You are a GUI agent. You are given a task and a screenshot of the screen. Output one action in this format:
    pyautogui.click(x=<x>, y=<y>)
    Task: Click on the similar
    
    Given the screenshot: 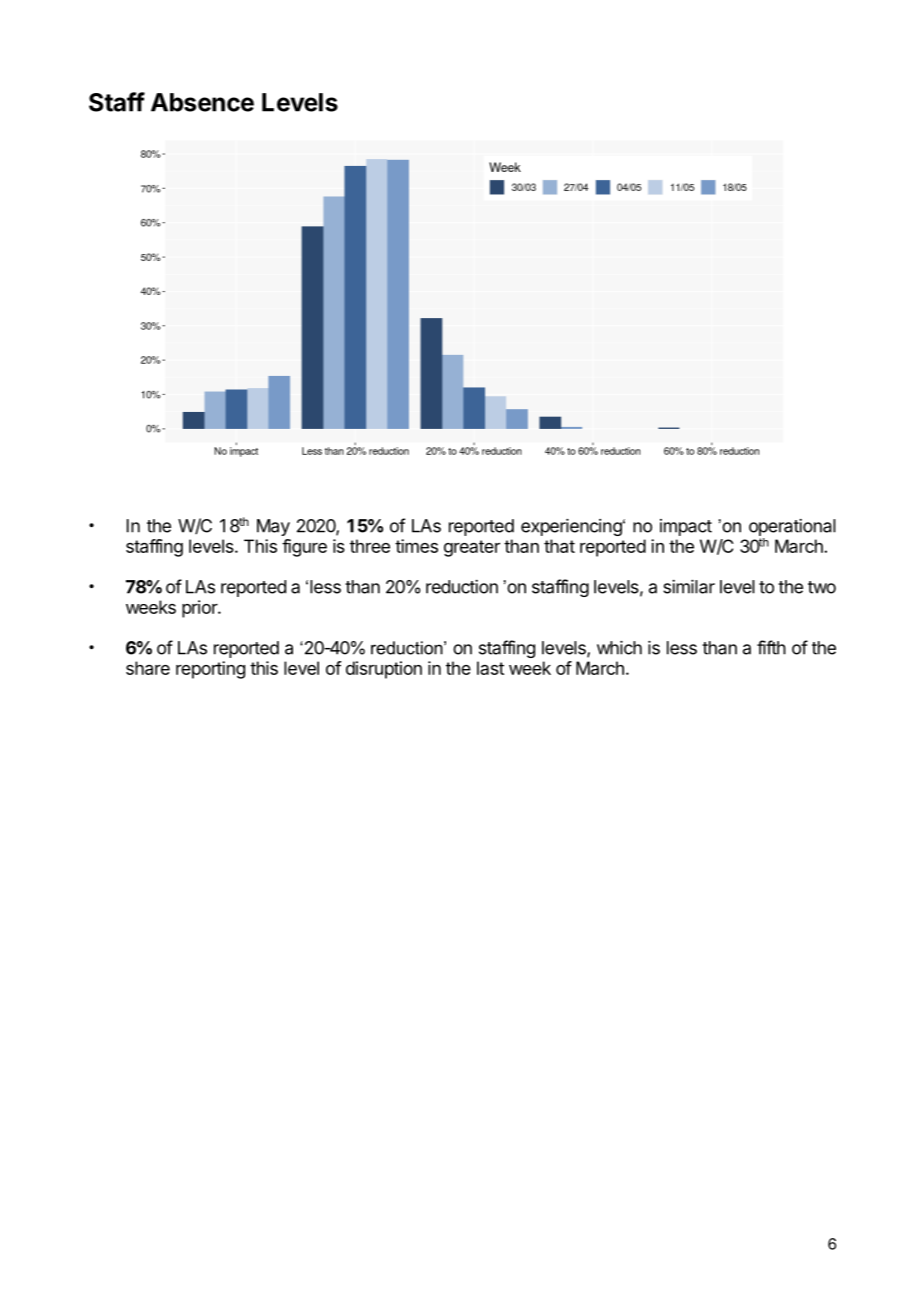 What is the action you would take?
    pyautogui.click(x=689, y=586)
